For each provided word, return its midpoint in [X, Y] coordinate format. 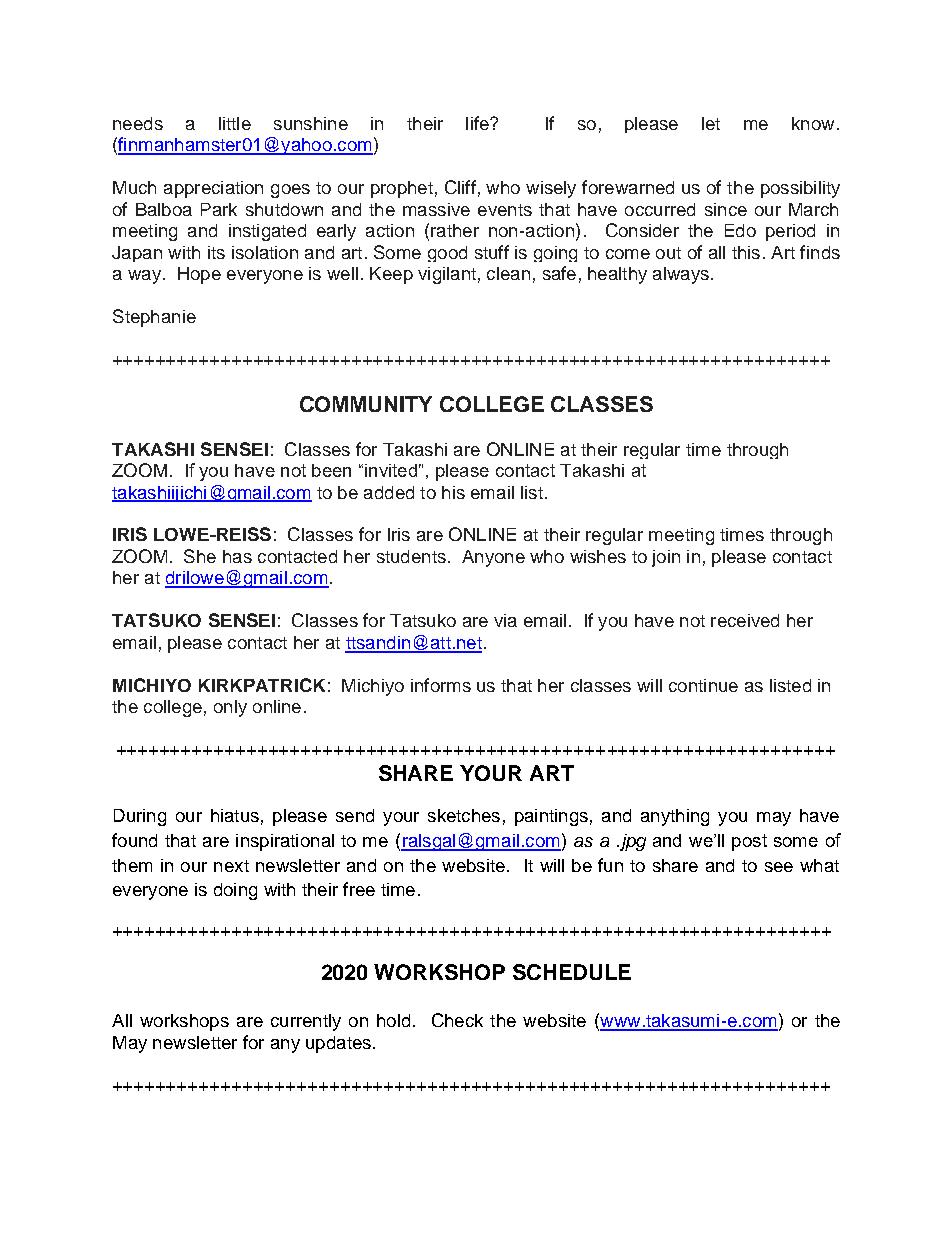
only [230, 708]
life [478, 123]
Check [457, 1020]
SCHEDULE [572, 972]
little [235, 123]
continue [703, 685]
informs [441, 685]
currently [306, 1022]
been [331, 470]
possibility [800, 189]
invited [391, 470]
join [666, 558]
